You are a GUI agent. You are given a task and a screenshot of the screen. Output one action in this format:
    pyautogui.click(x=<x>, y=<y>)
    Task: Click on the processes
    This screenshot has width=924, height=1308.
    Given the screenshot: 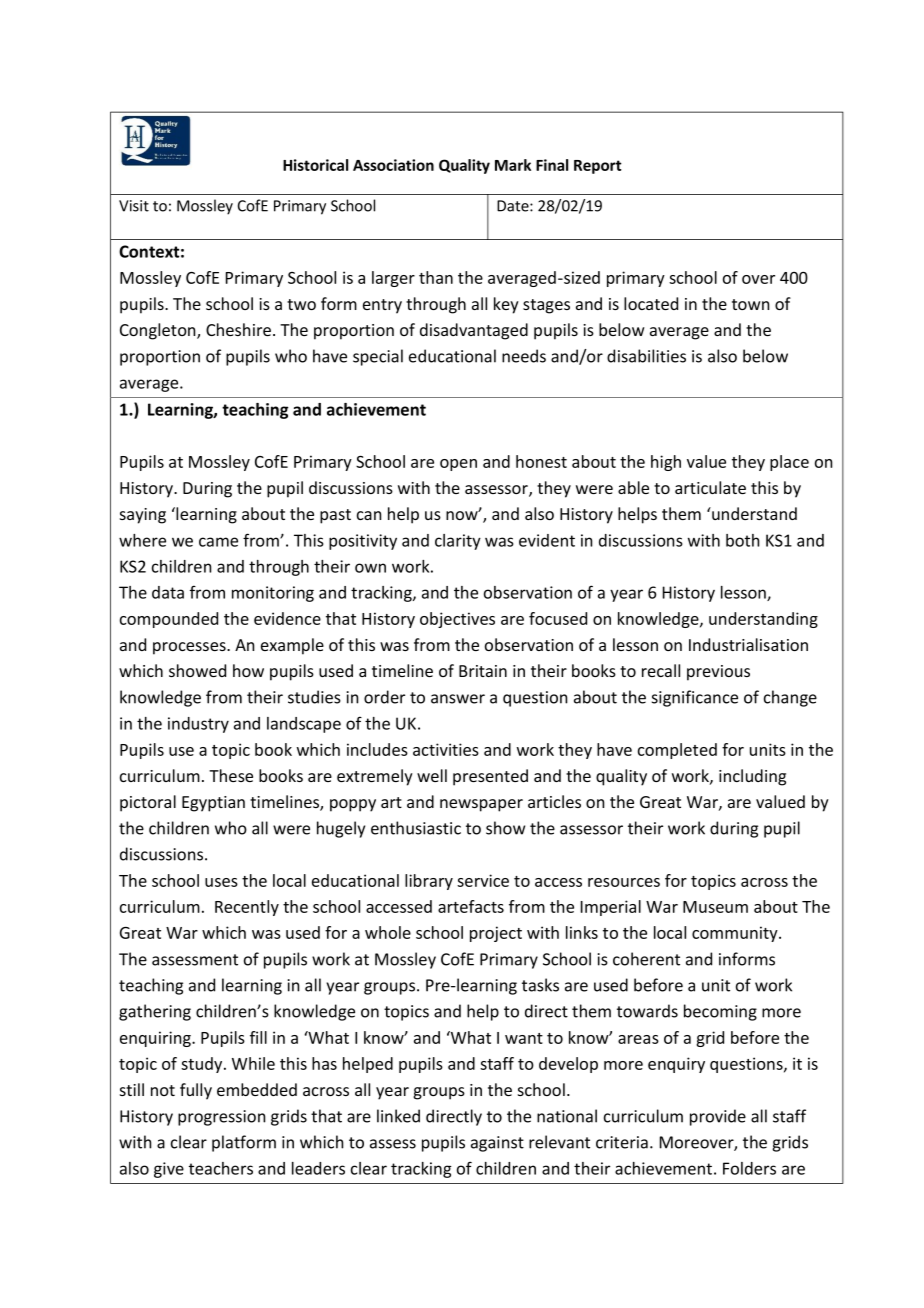 What is the action you would take?
    pyautogui.click(x=190, y=648)
